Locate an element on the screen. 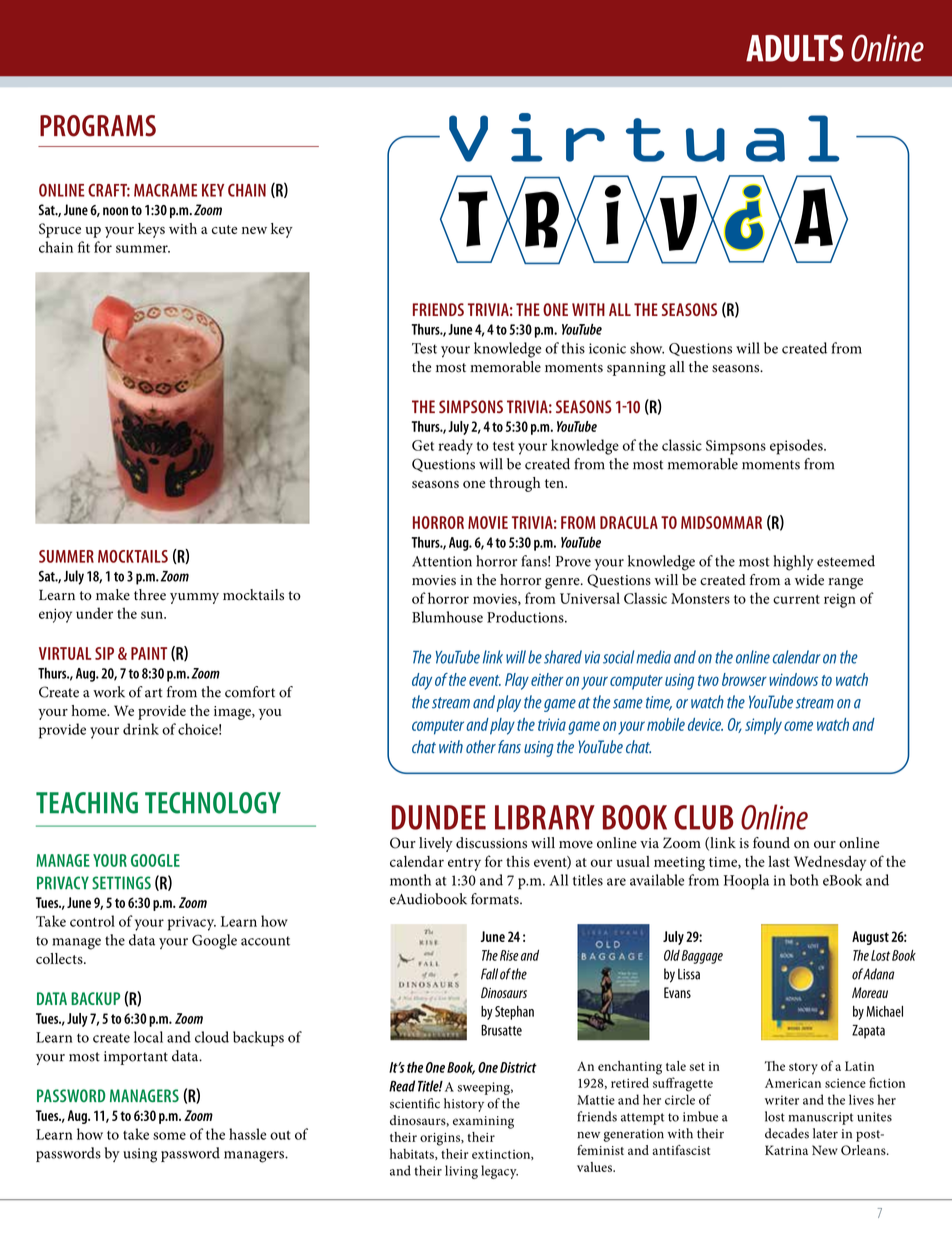 The image size is (952, 1233). show is located at coordinates (647, 348).
